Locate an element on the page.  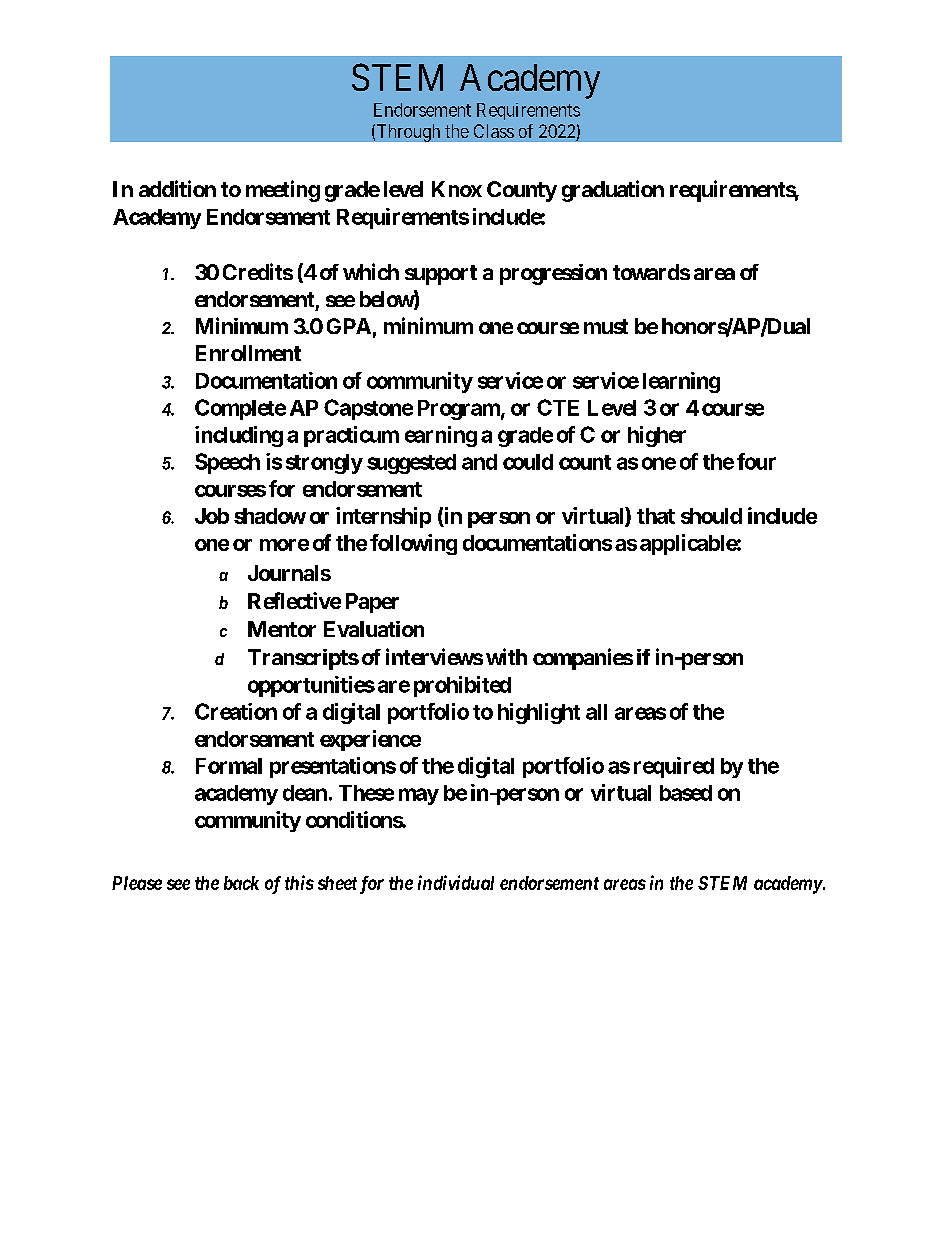
back is located at coordinates (241, 883).
